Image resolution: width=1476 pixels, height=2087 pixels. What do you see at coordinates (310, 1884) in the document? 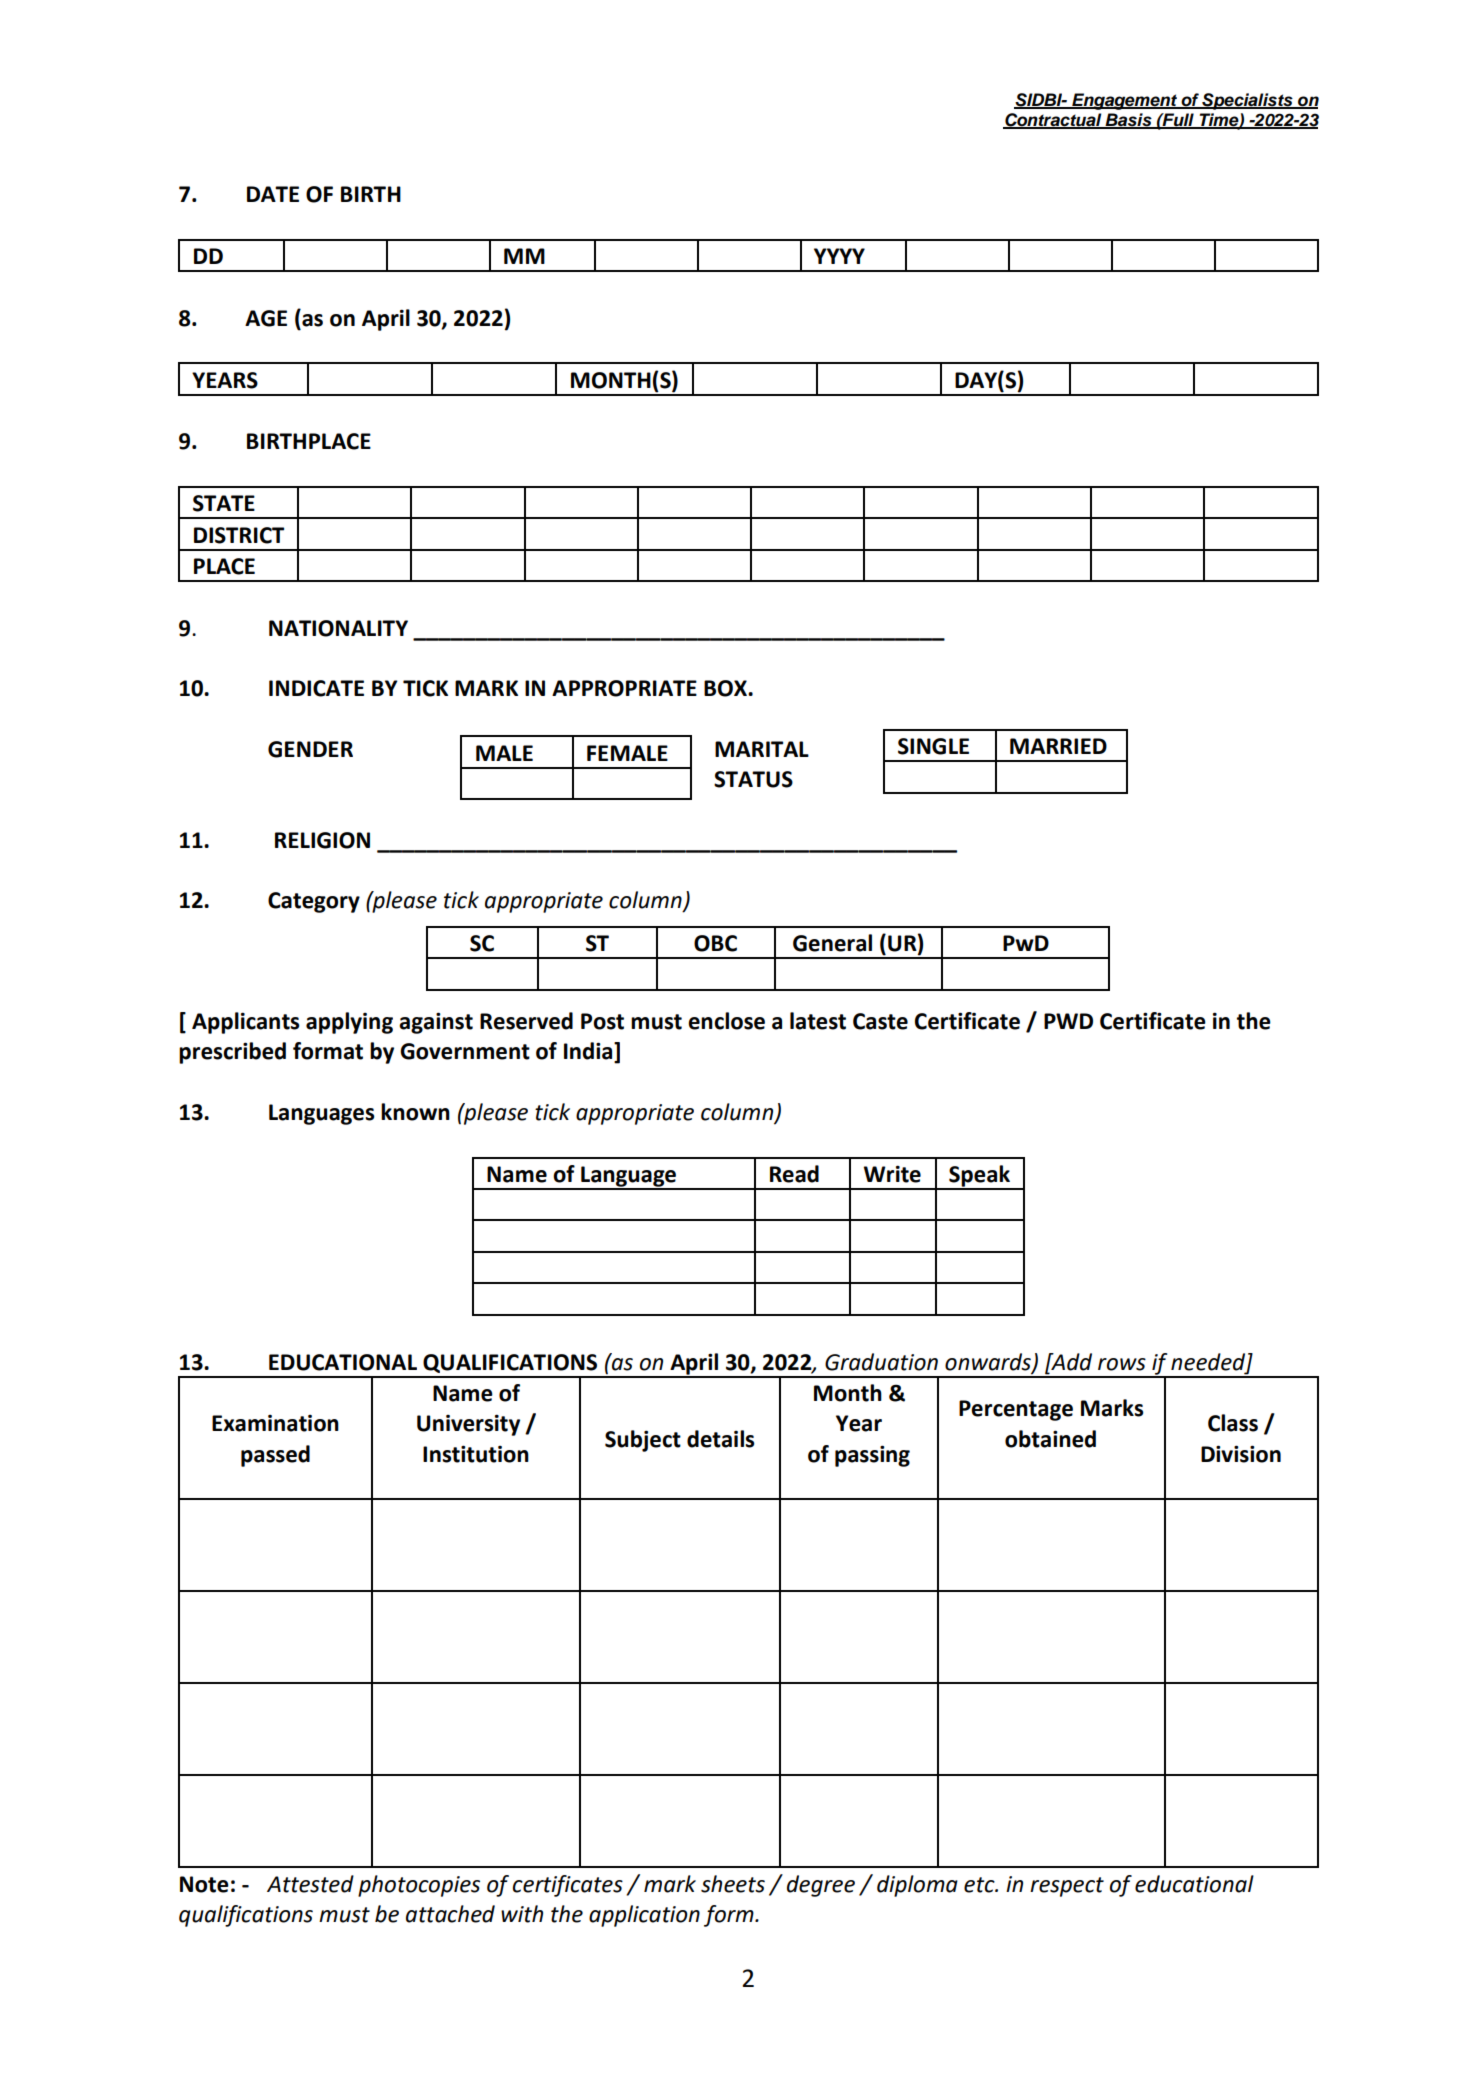
I see `Attested` at bounding box center [310, 1884].
